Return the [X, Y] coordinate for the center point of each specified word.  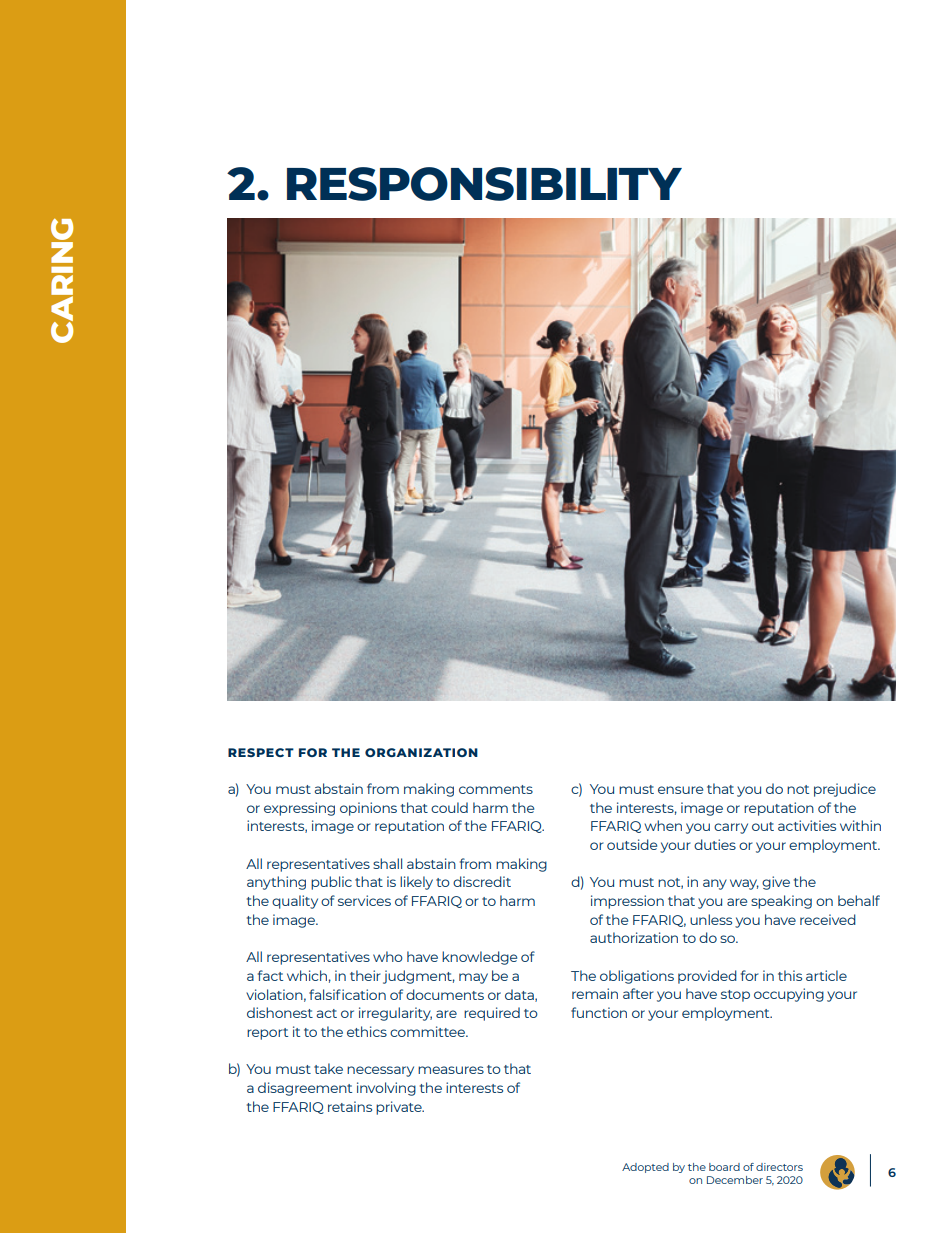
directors [779, 1167]
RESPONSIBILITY [484, 184]
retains [350, 1106]
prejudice [845, 790]
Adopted [645, 1168]
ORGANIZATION [421, 752]
